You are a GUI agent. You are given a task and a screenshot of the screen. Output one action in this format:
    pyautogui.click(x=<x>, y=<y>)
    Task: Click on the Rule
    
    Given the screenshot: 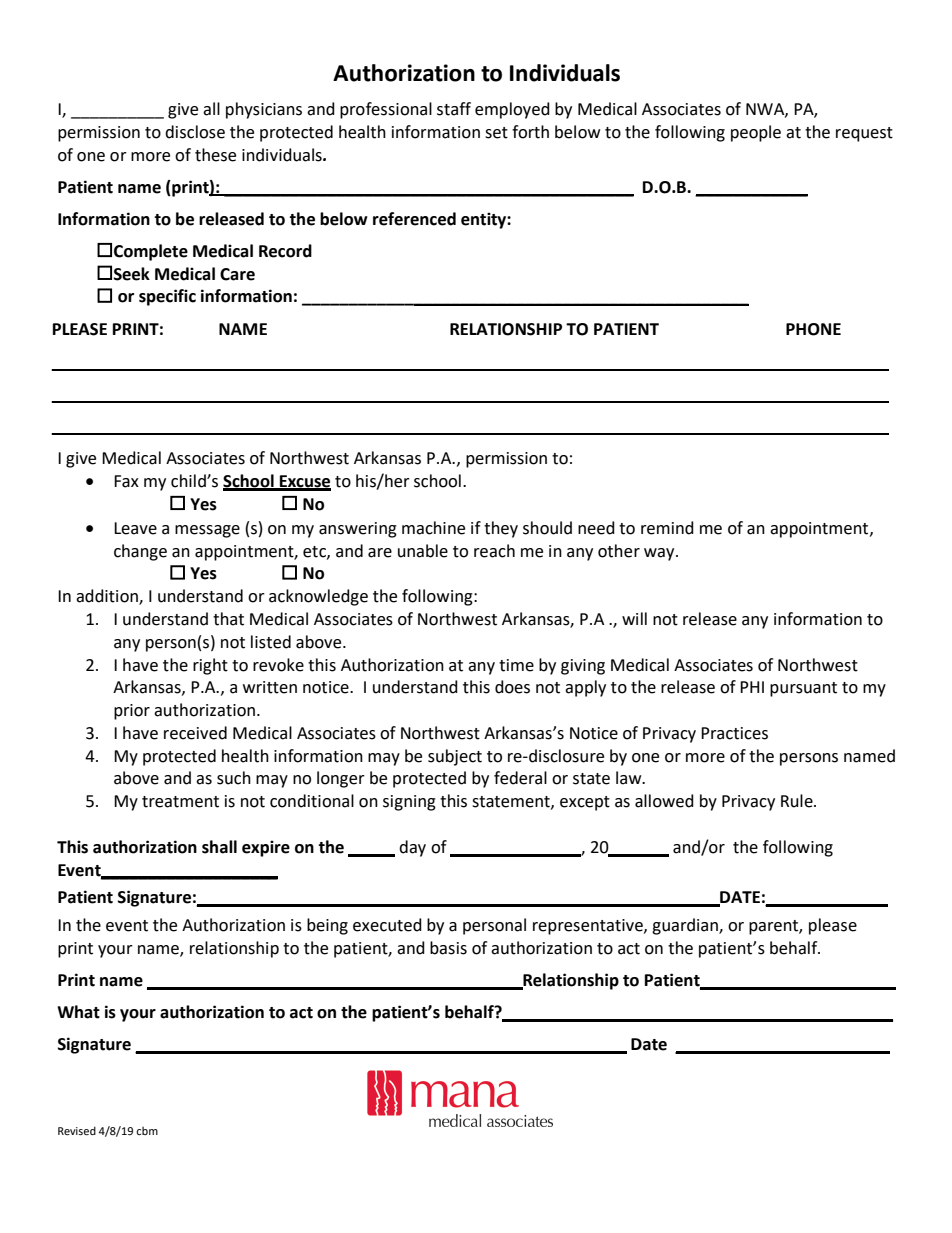 What is the action you would take?
    pyautogui.click(x=798, y=801)
